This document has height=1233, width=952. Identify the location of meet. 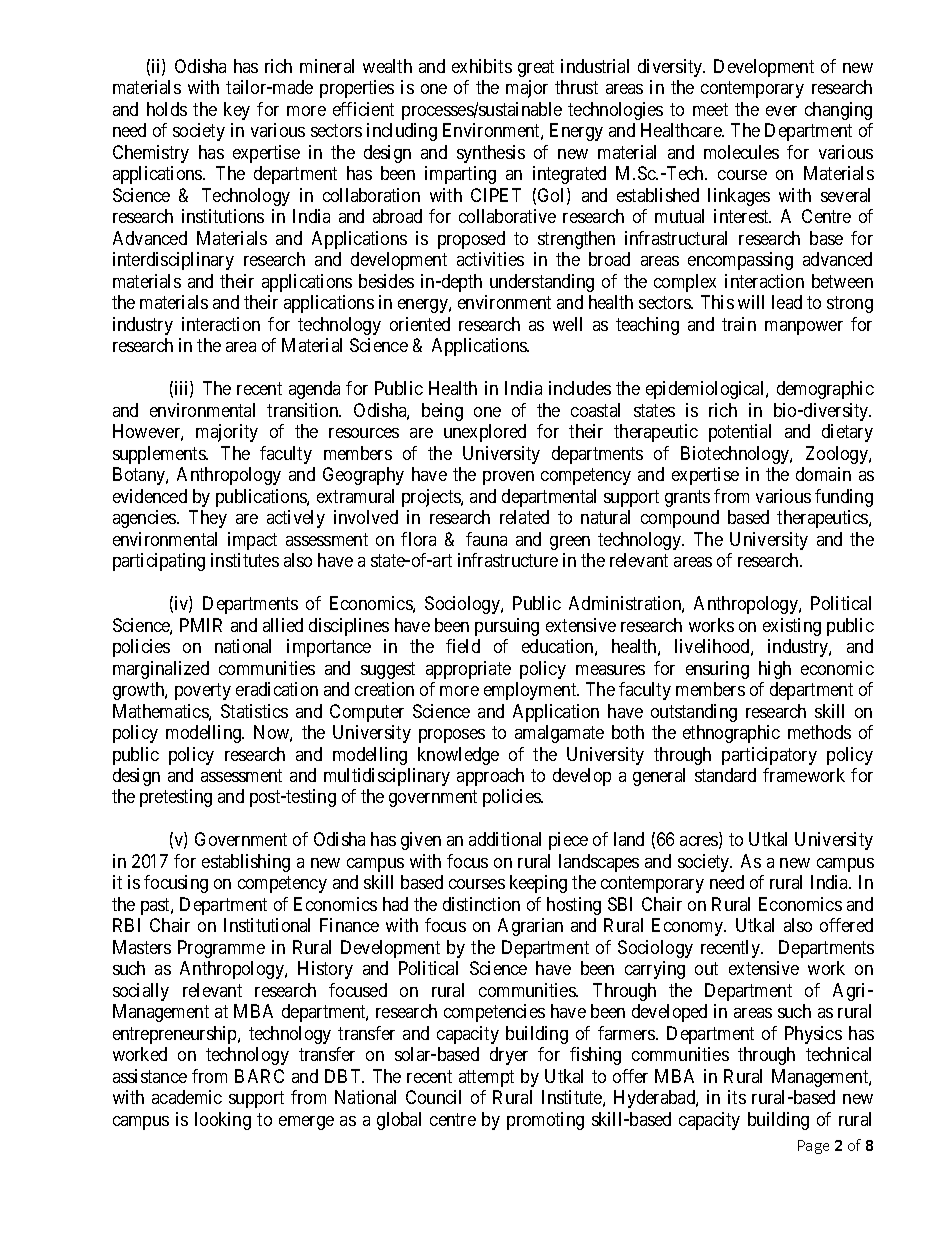
(710, 109).
